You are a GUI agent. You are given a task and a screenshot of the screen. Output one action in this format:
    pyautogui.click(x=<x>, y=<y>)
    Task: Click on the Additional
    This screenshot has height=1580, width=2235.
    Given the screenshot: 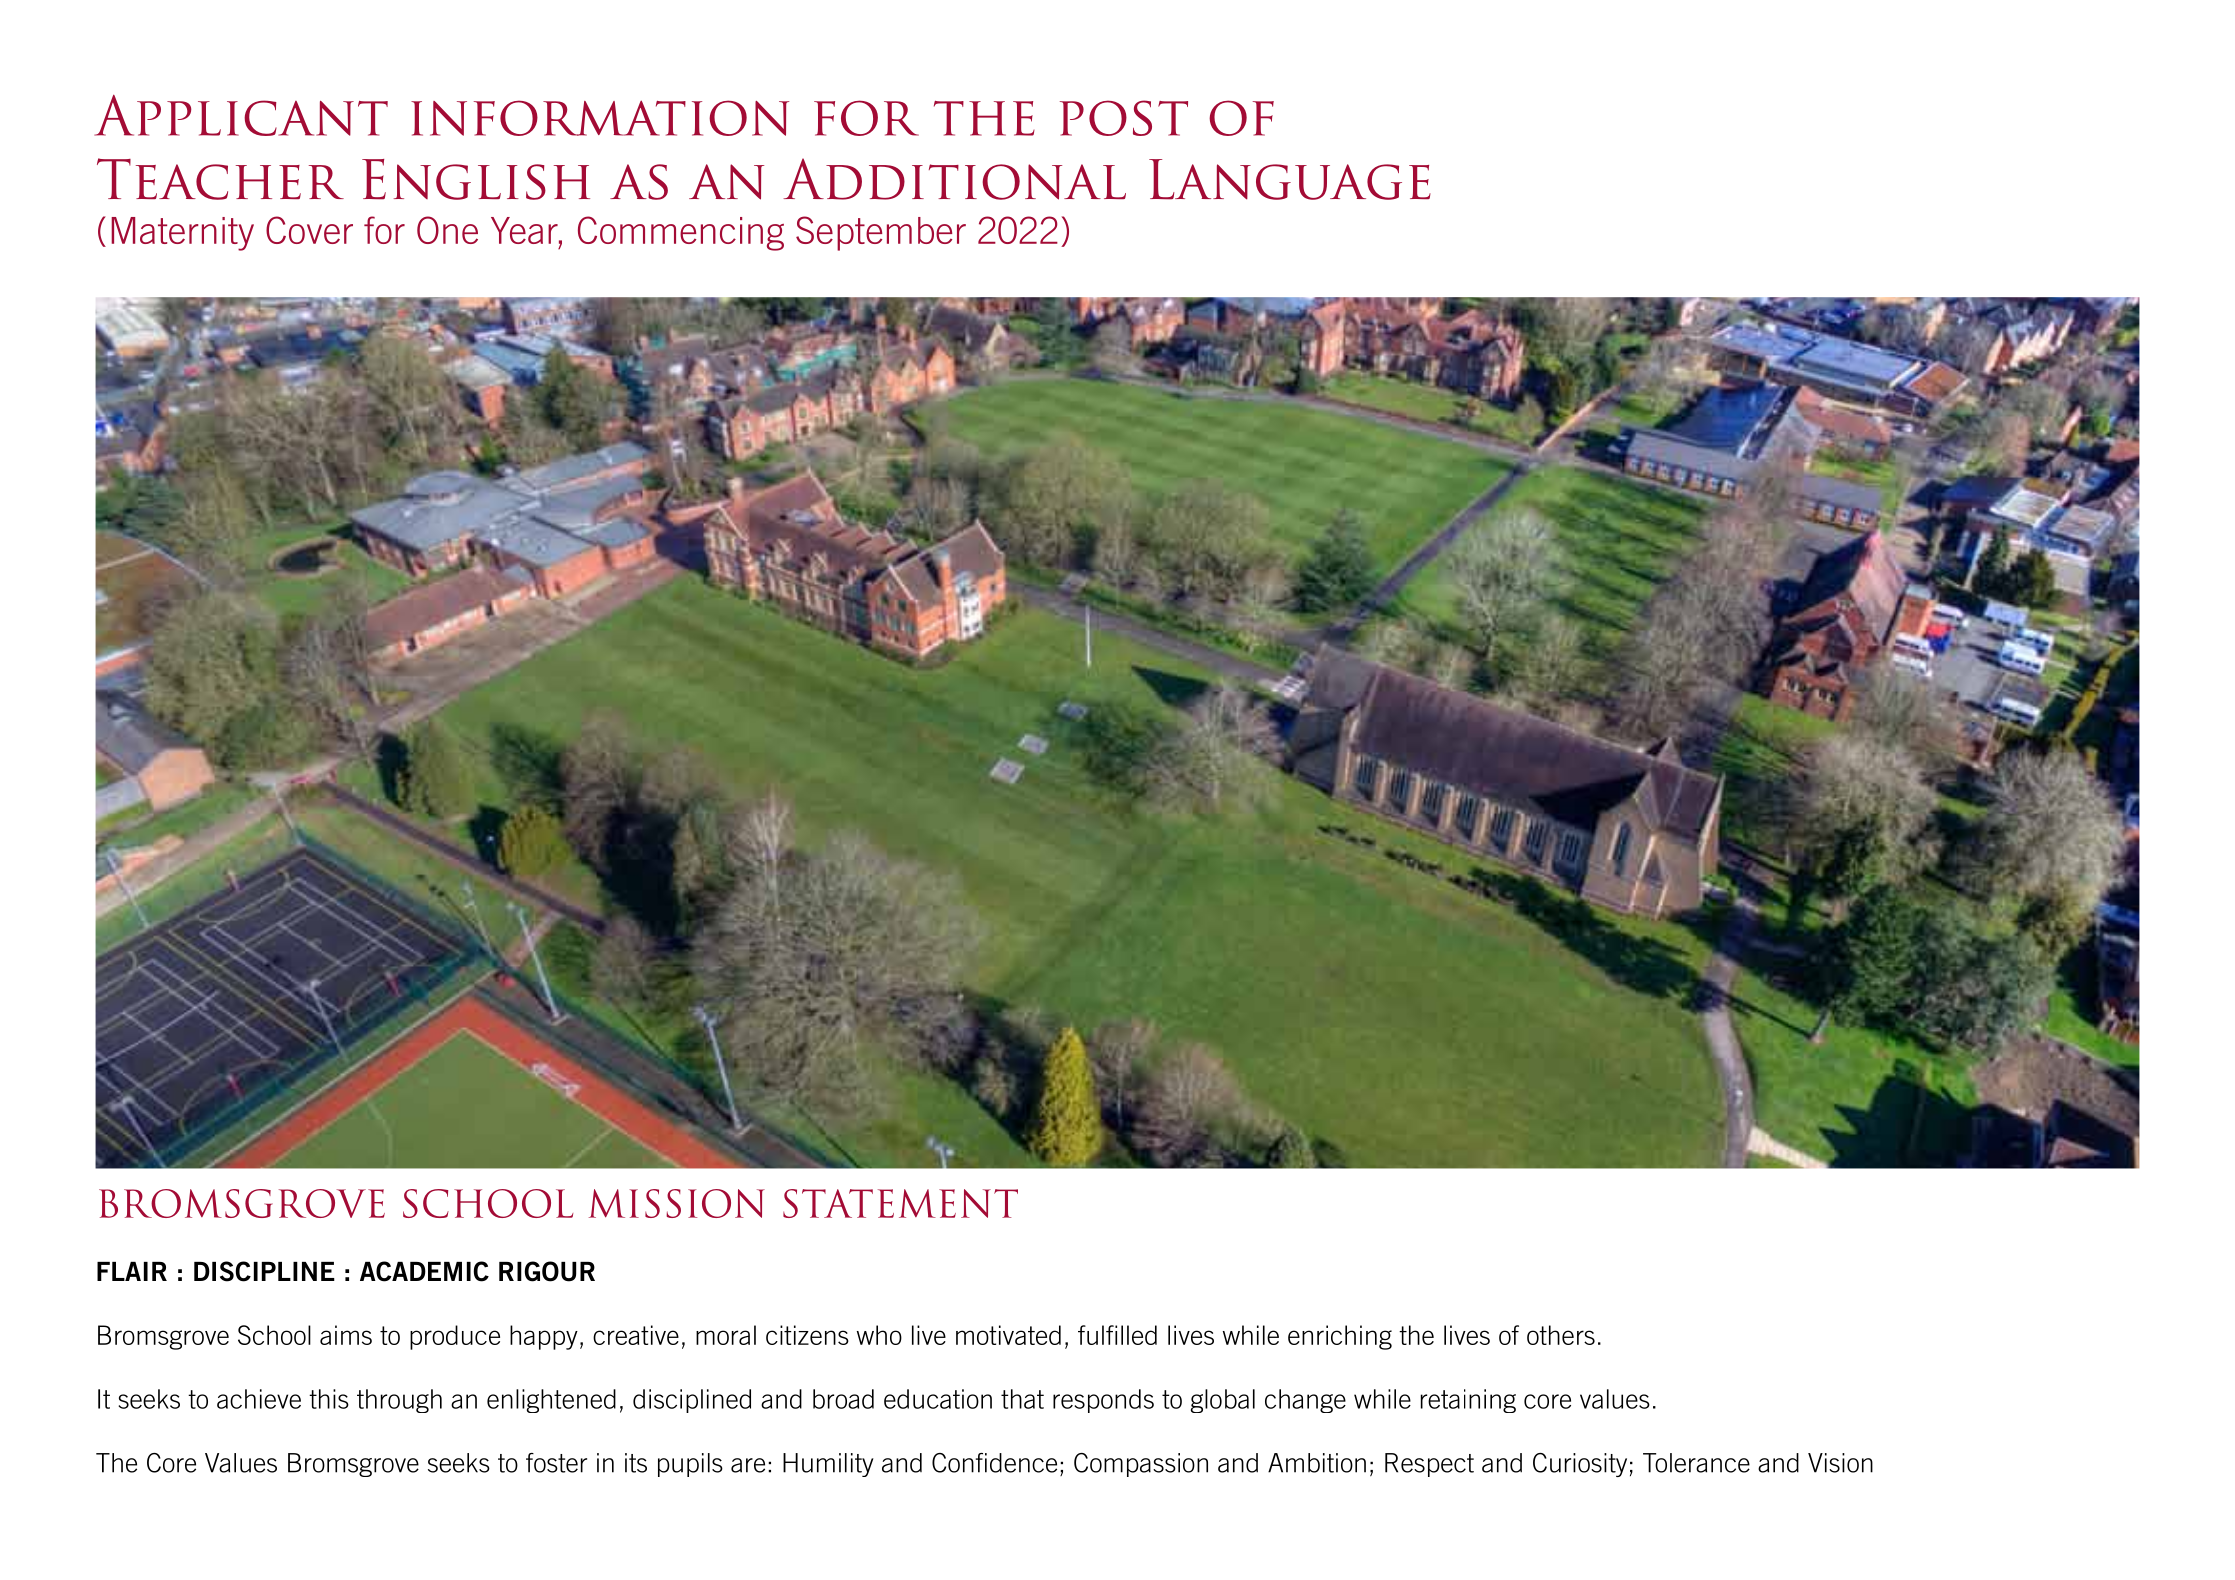 What is the action you would take?
    pyautogui.click(x=954, y=179)
